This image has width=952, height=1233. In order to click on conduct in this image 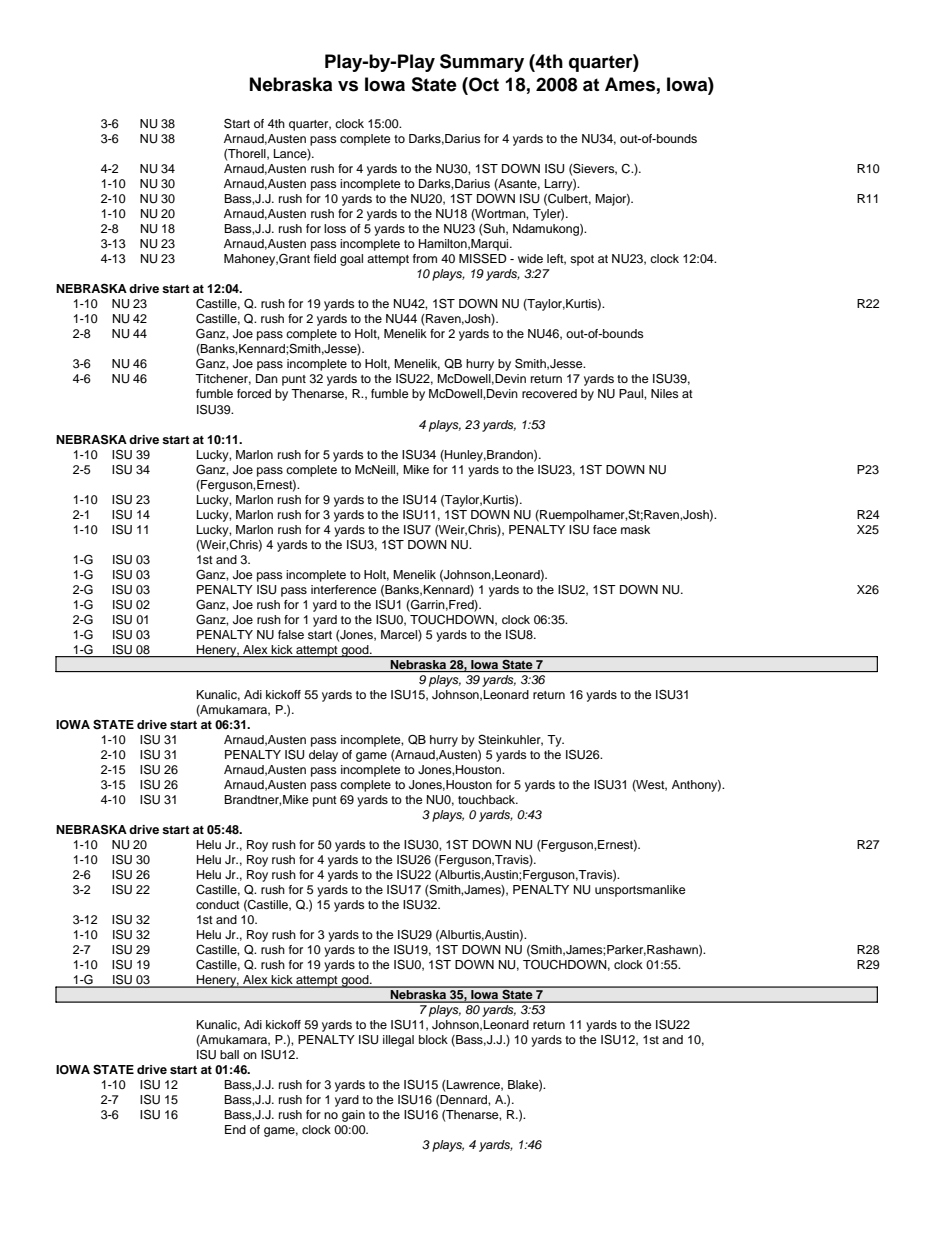, I will do `click(218, 904)`.
